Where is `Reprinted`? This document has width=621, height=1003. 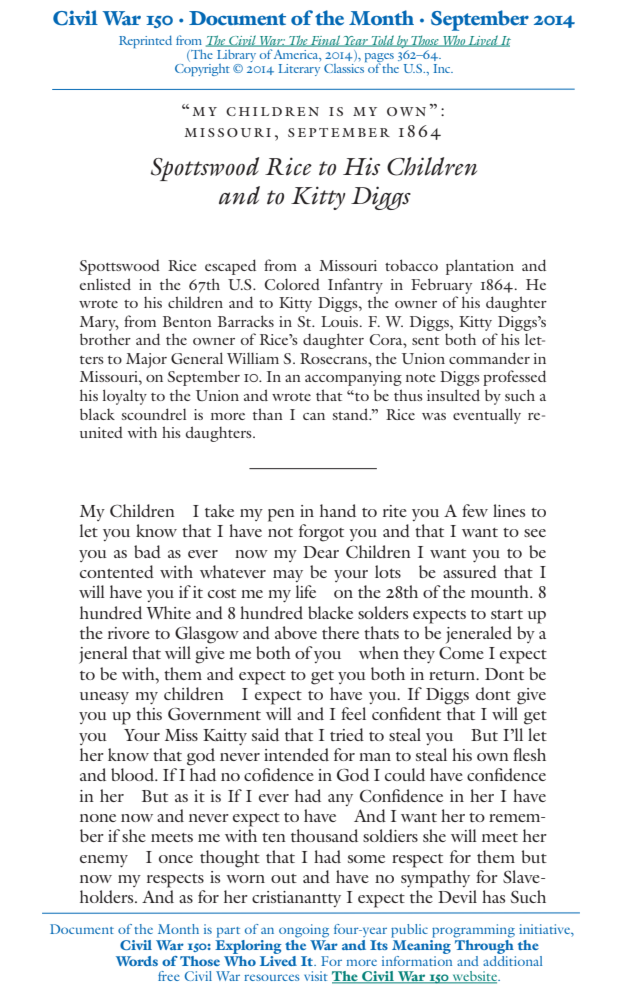
Reprinted is located at coordinates (145, 41).
